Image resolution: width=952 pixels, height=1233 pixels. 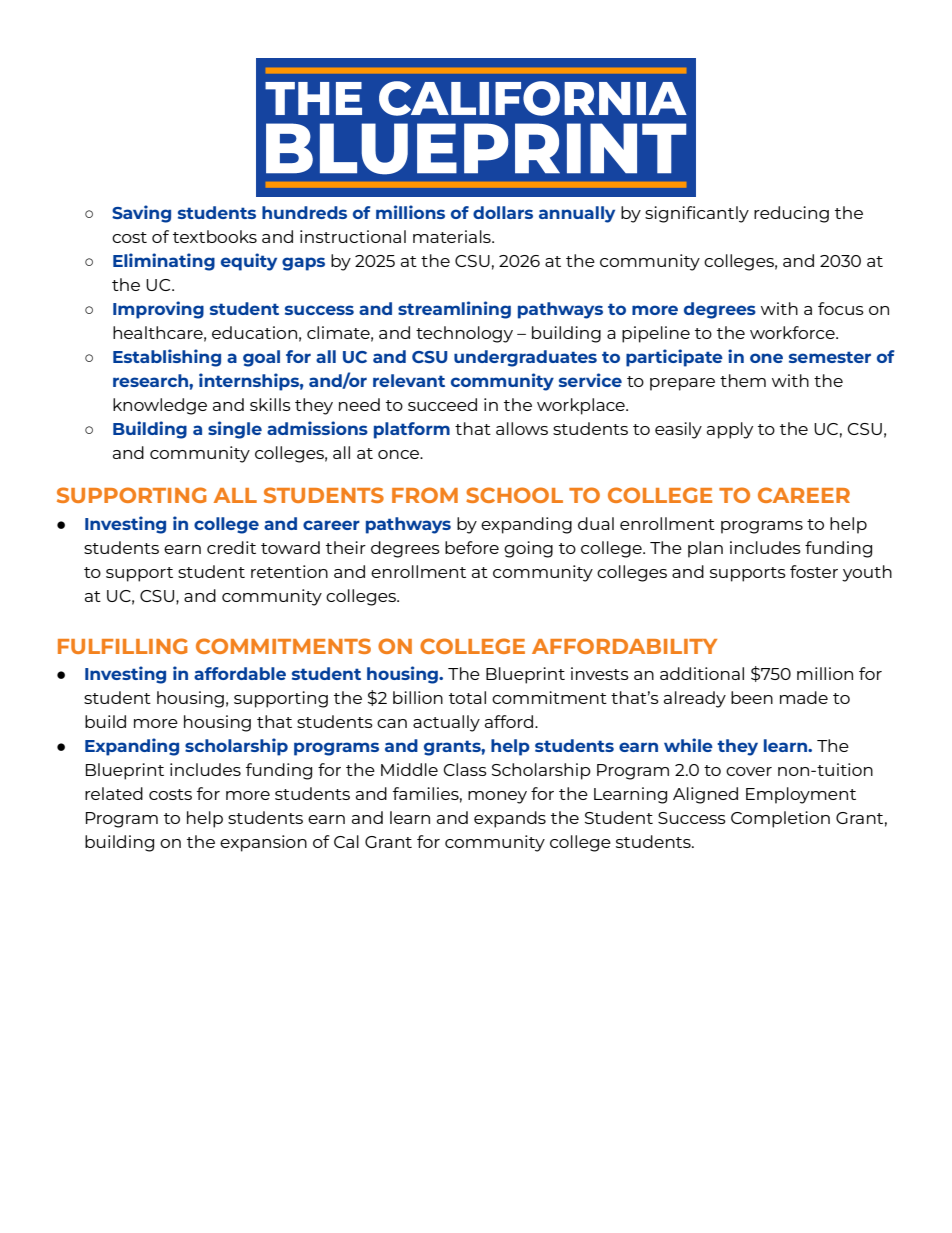 I want to click on allows, so click(x=522, y=428).
